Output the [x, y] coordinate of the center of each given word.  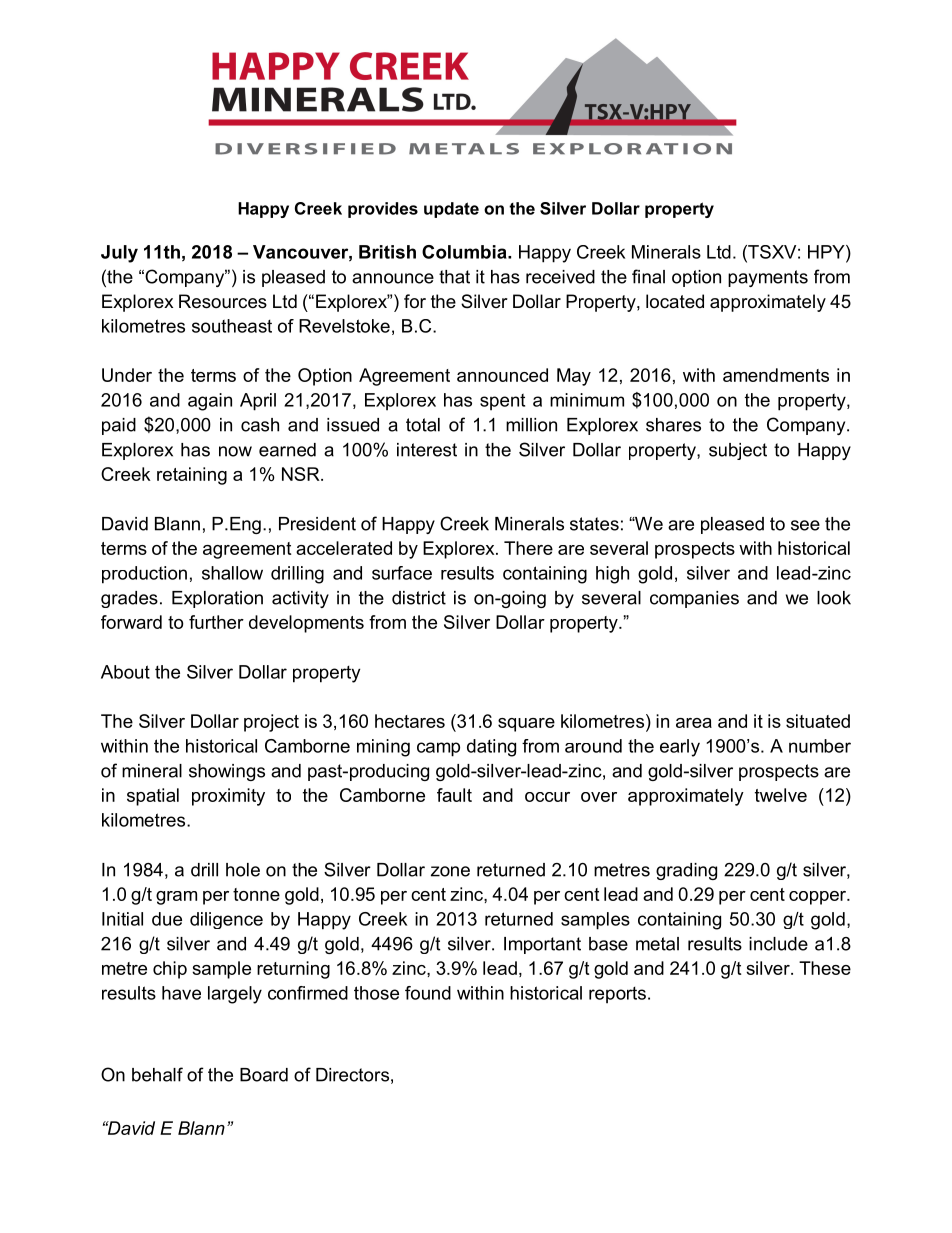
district [419, 598]
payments [768, 278]
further [216, 622]
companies [694, 599]
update [451, 210]
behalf [157, 1074]
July [119, 254]
